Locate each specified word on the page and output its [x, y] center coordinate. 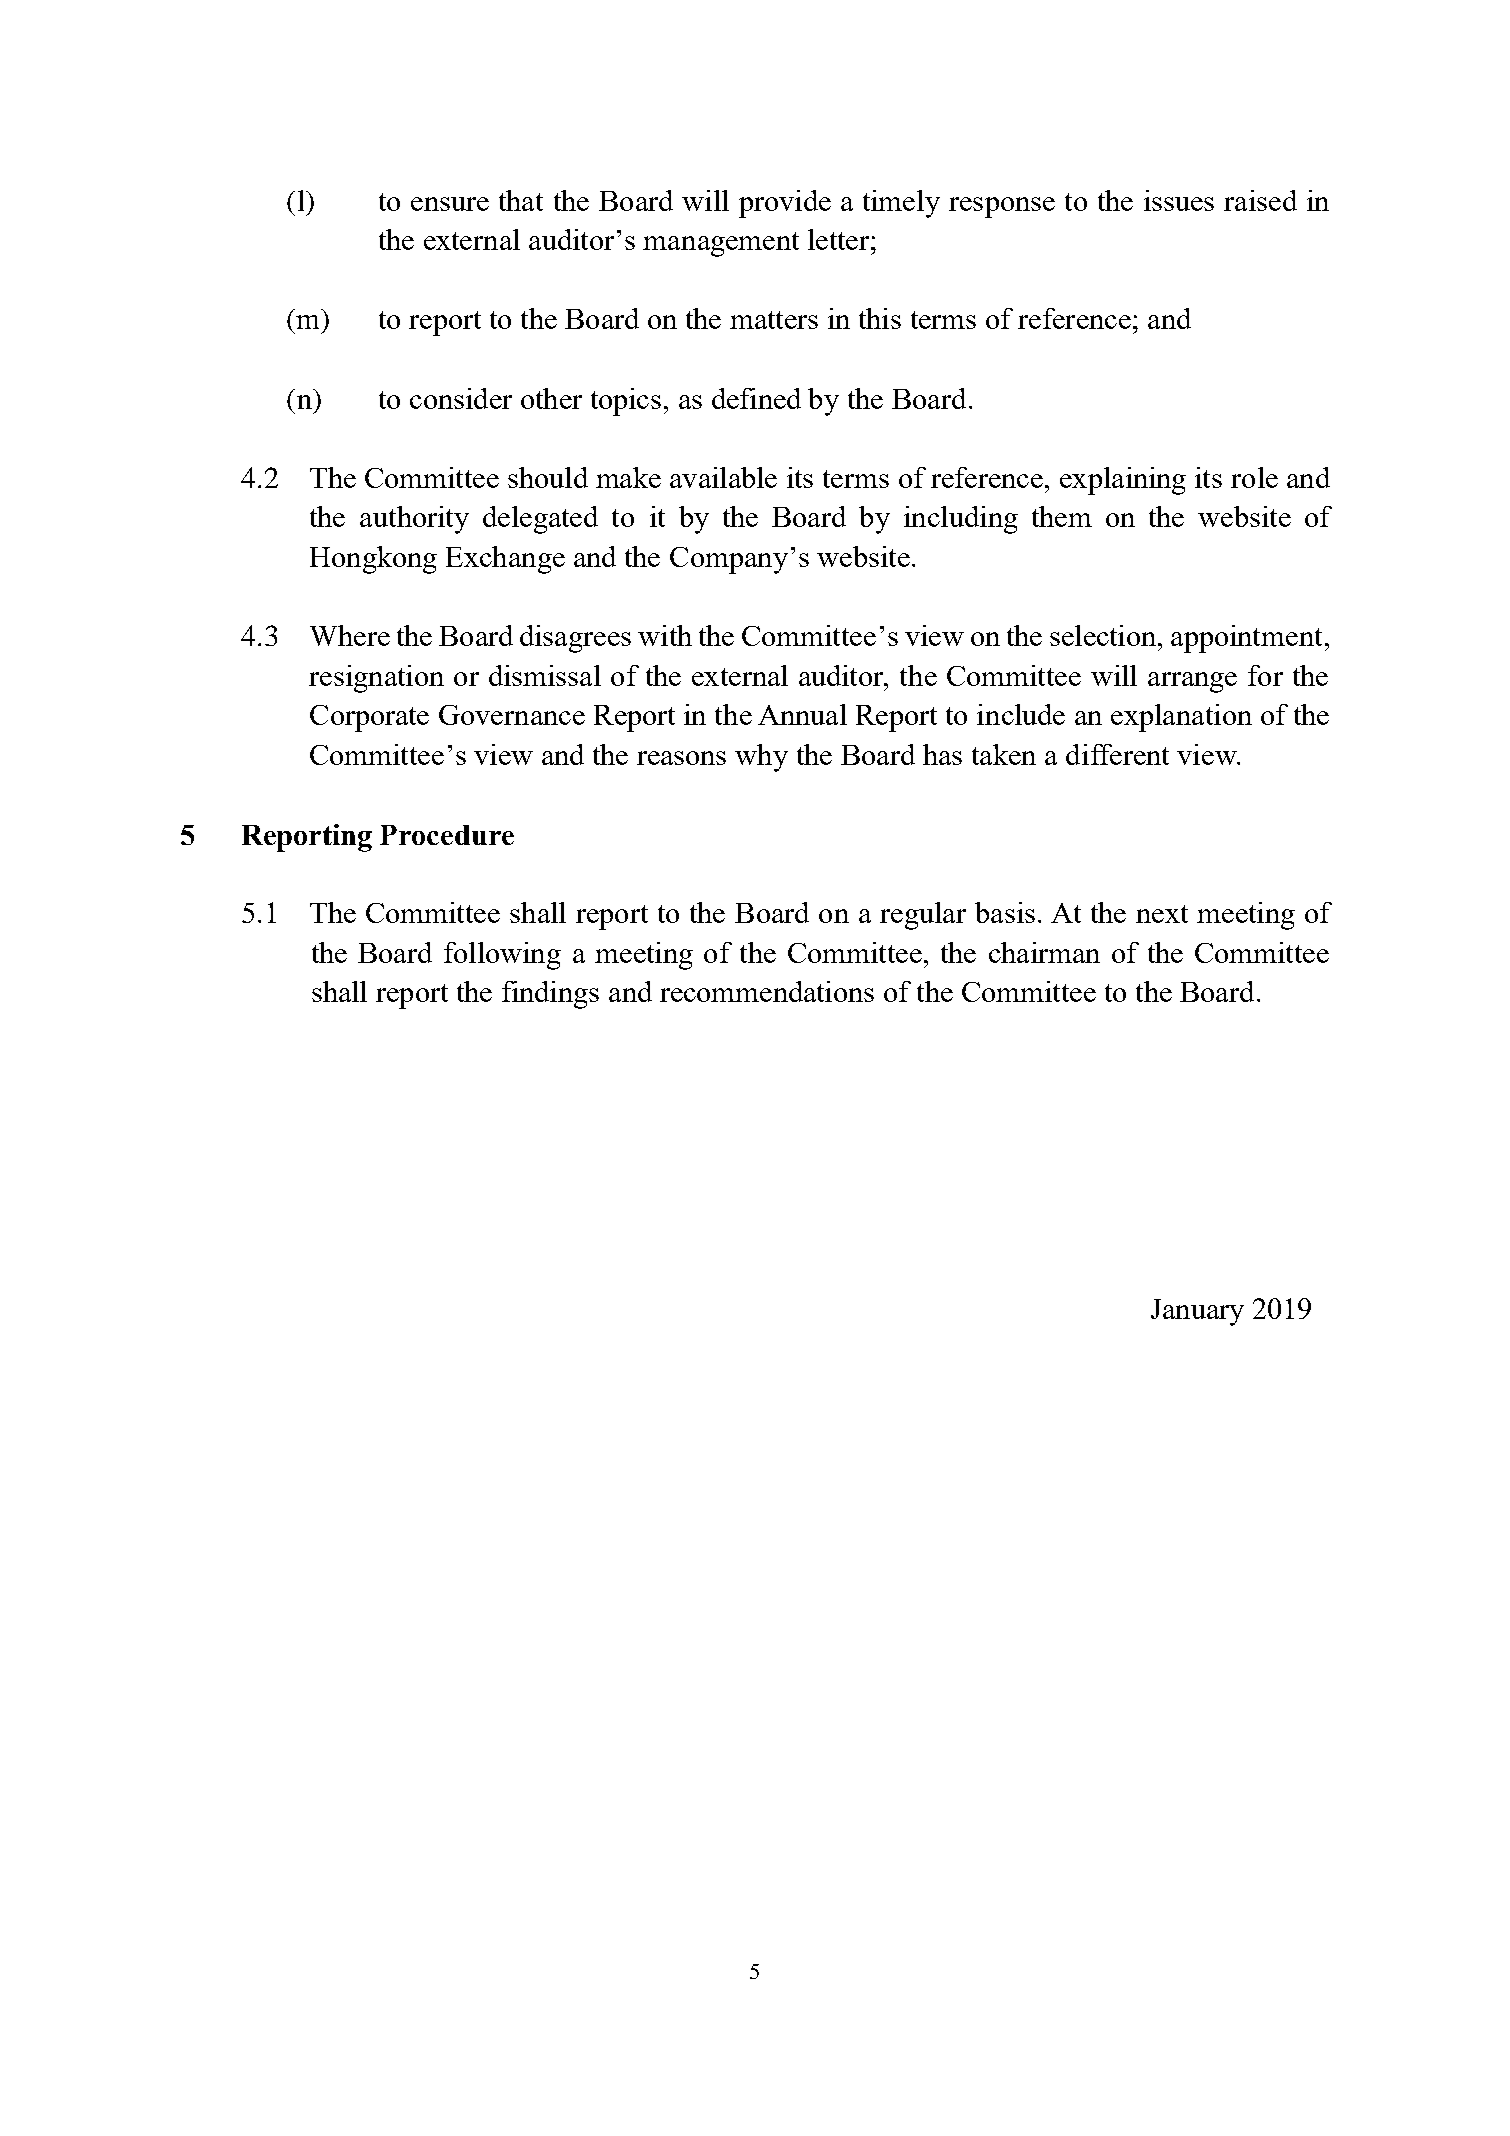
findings [550, 995]
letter [840, 239]
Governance [512, 715]
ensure [450, 204]
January [1197, 1312]
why [761, 758]
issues [1179, 200]
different [1117, 754]
